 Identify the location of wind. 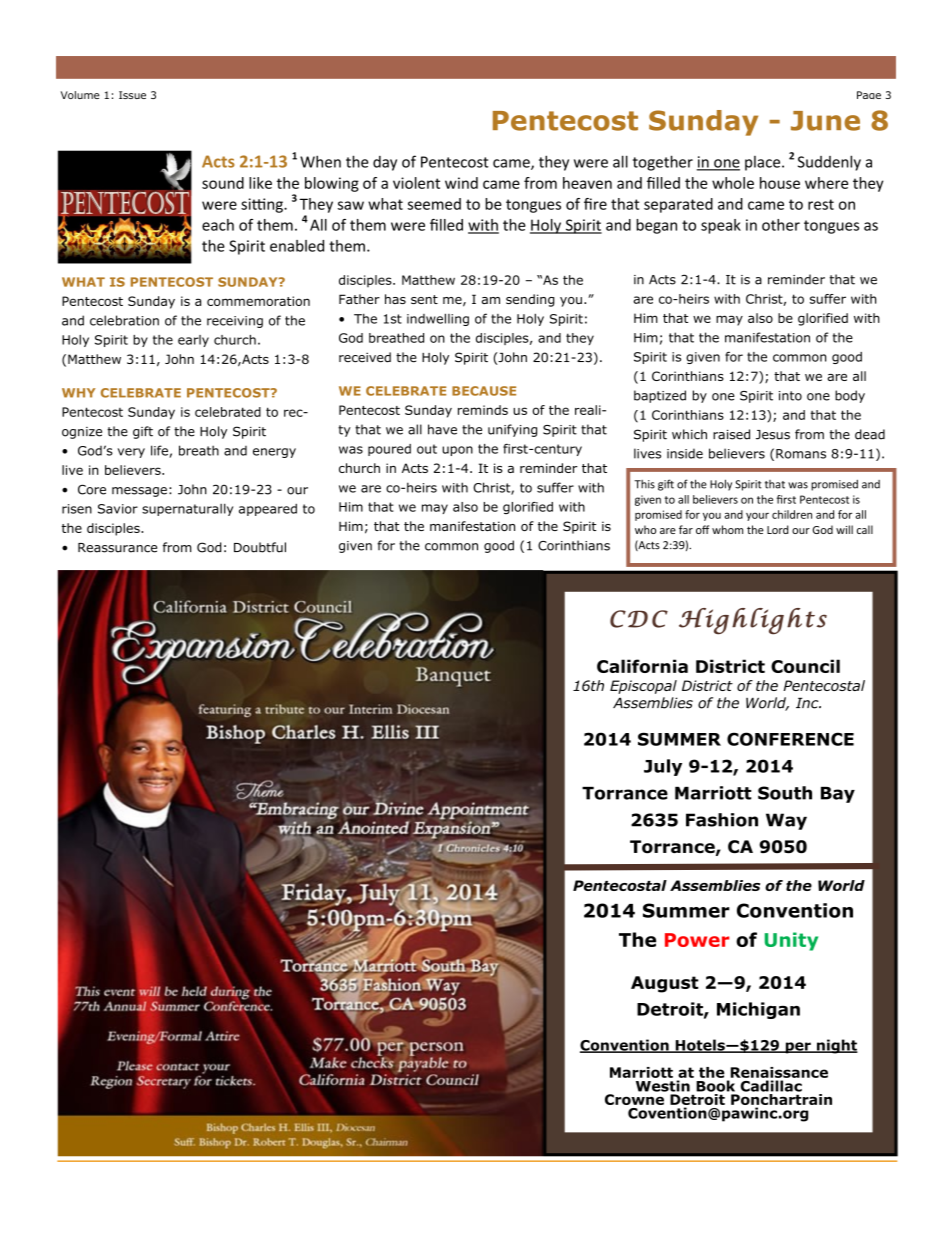
(461, 183).
